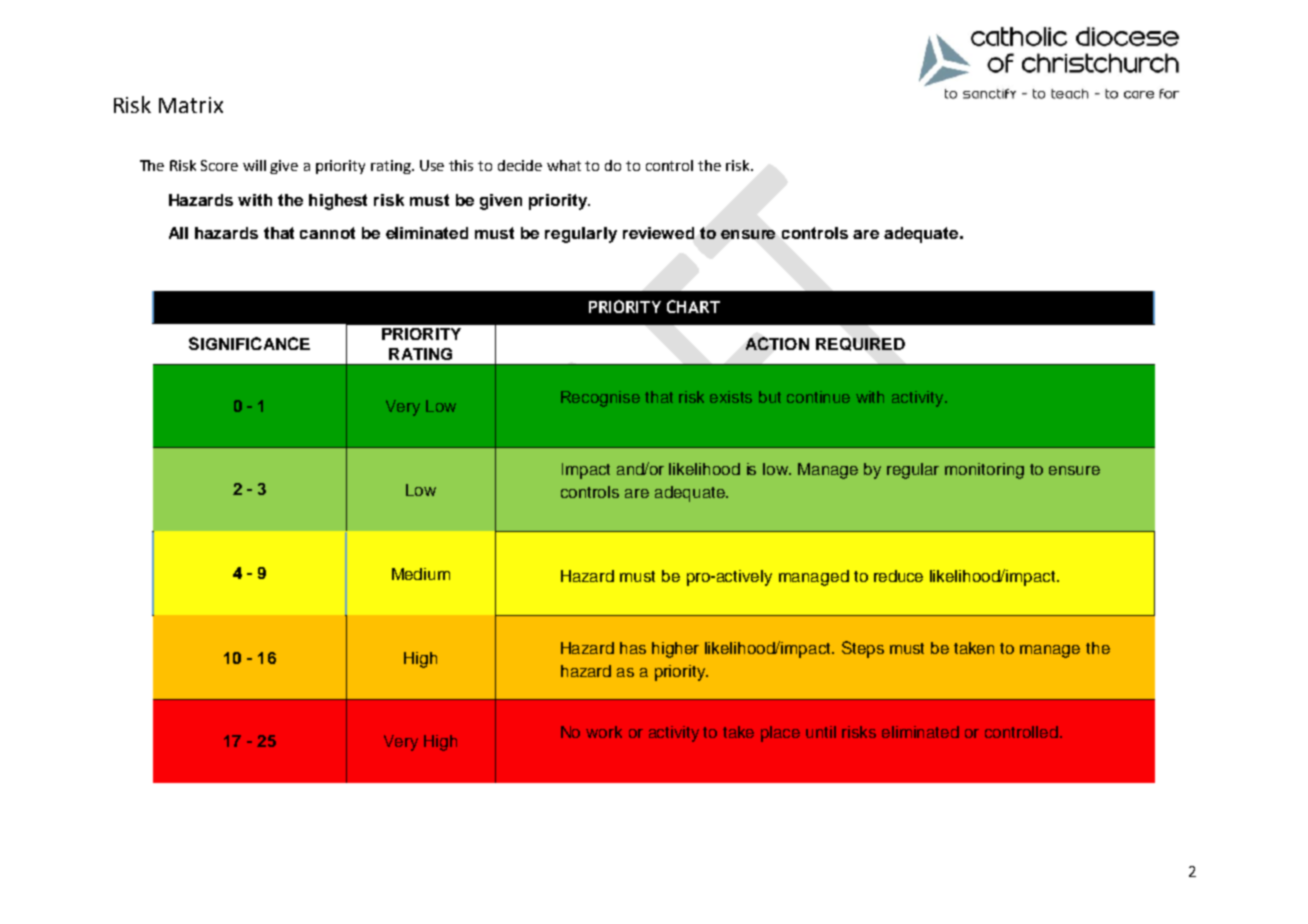 This page has width=1308, height=924. What do you see at coordinates (604, 732) in the page?
I see `work` at bounding box center [604, 732].
